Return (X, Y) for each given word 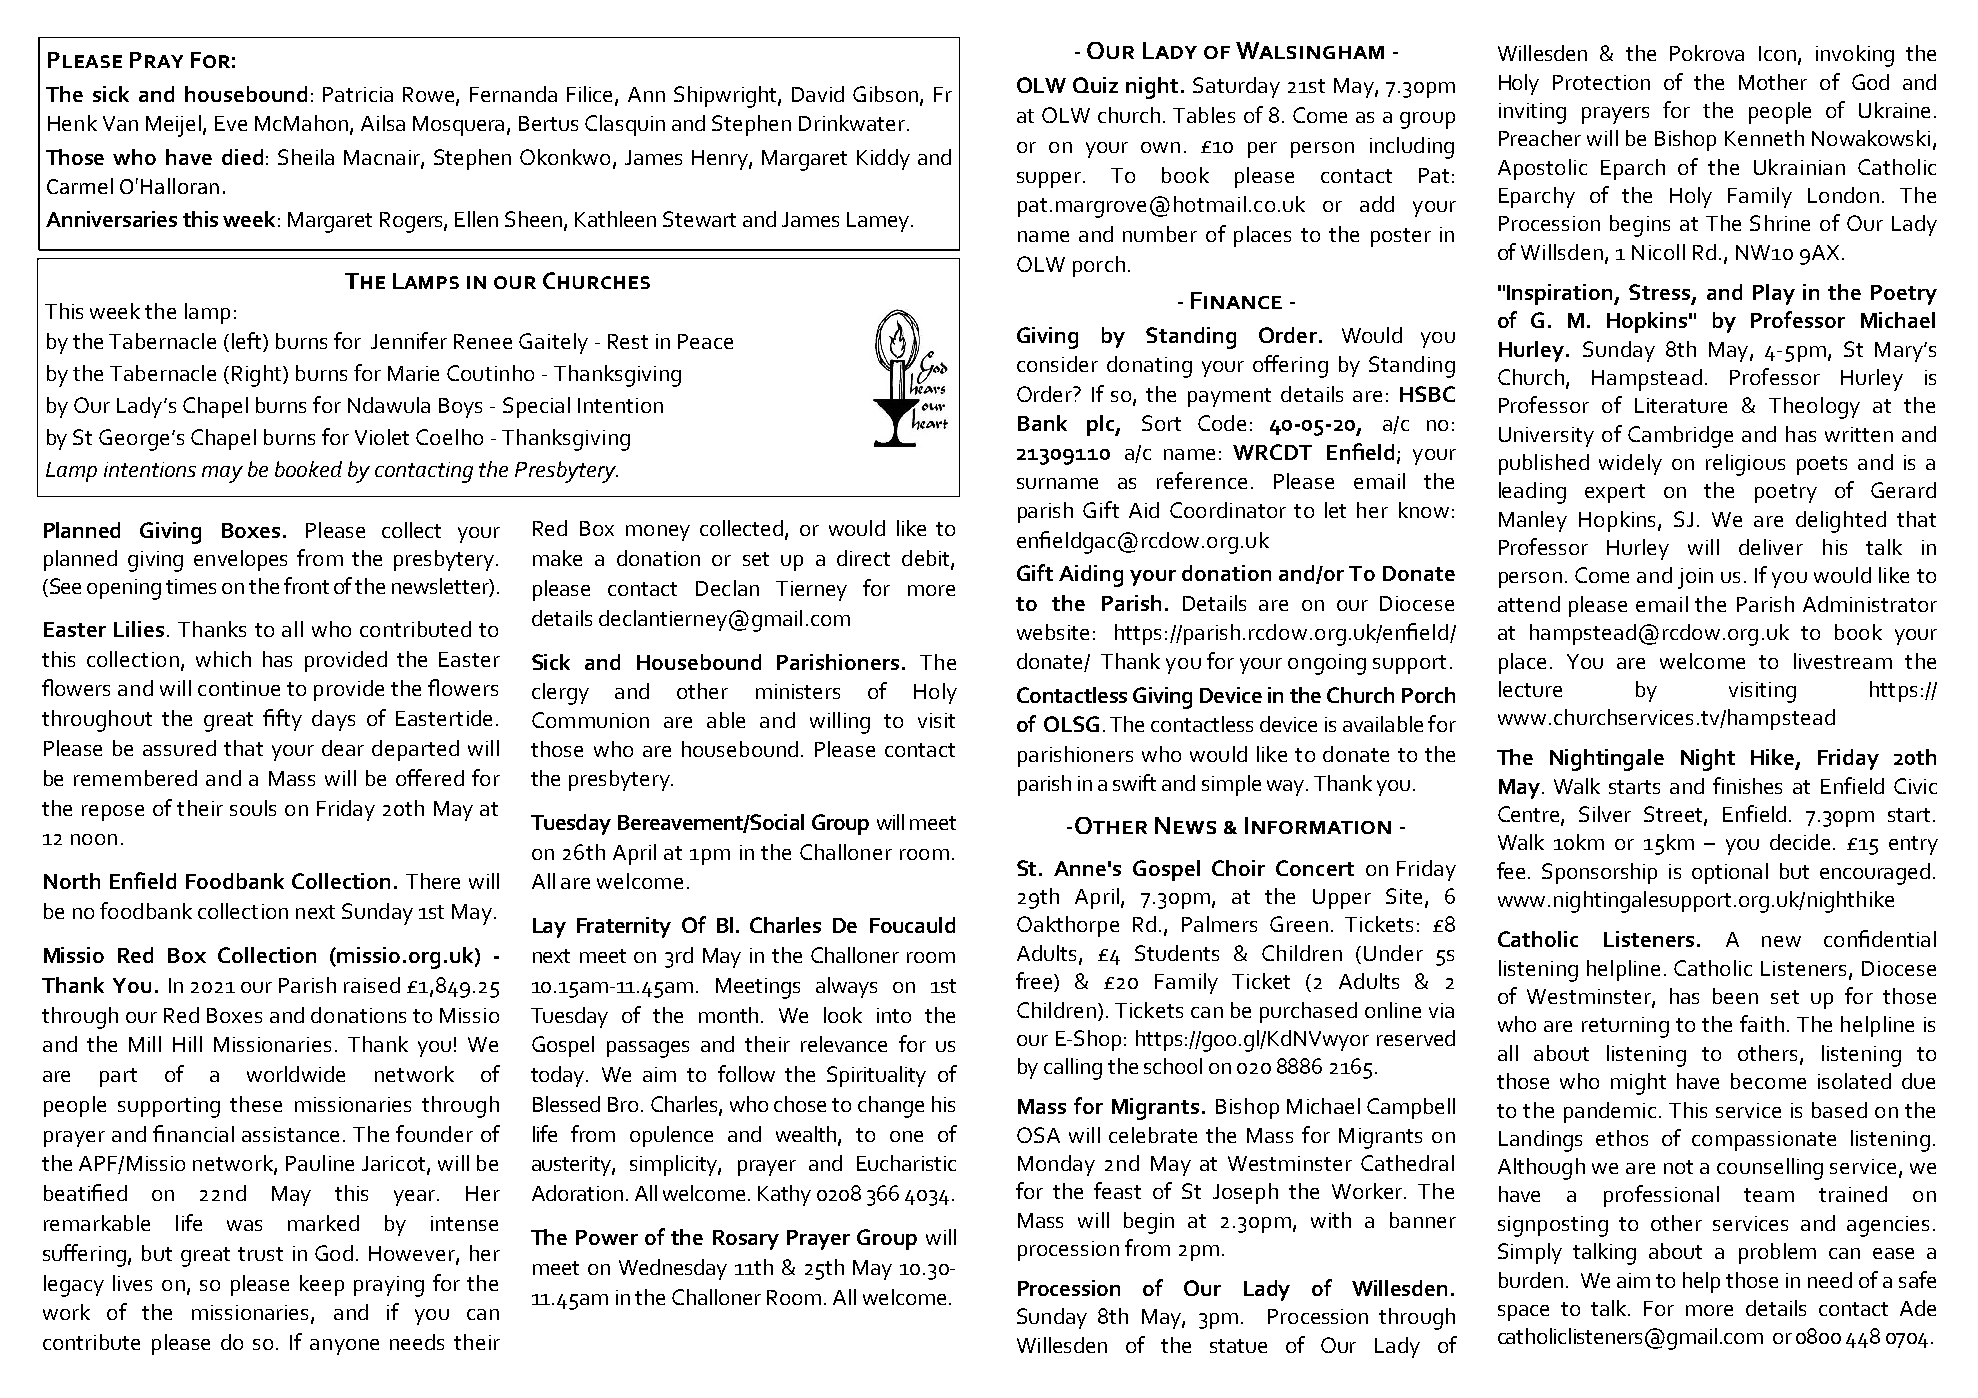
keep (322, 1285)
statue (1238, 1346)
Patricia (358, 94)
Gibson (887, 95)
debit (927, 559)
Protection (1601, 82)
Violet (382, 437)
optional (1730, 873)
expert (1615, 493)
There (433, 881)
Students (1177, 953)
